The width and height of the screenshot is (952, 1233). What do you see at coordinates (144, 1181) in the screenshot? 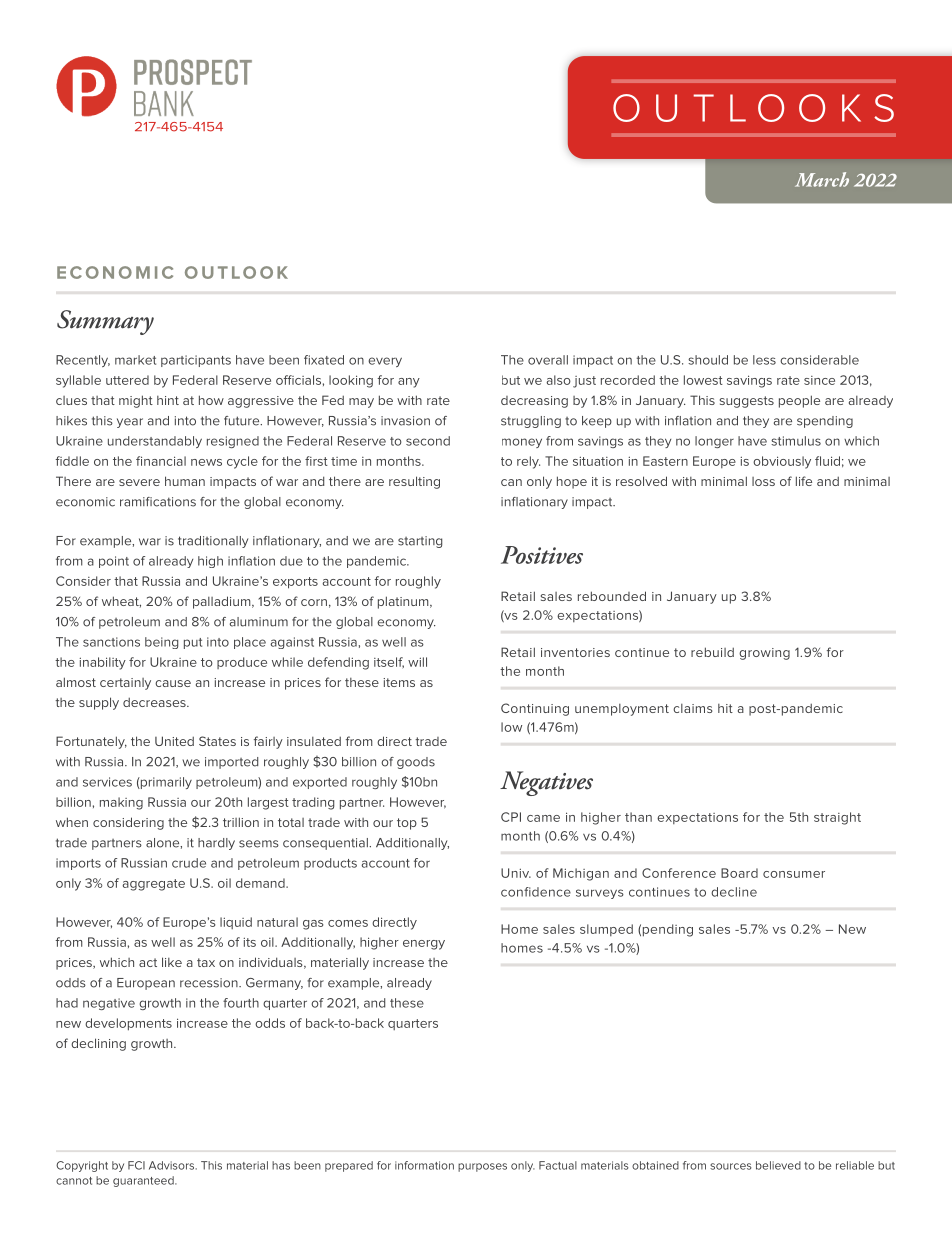
I see `guaranteed` at bounding box center [144, 1181].
